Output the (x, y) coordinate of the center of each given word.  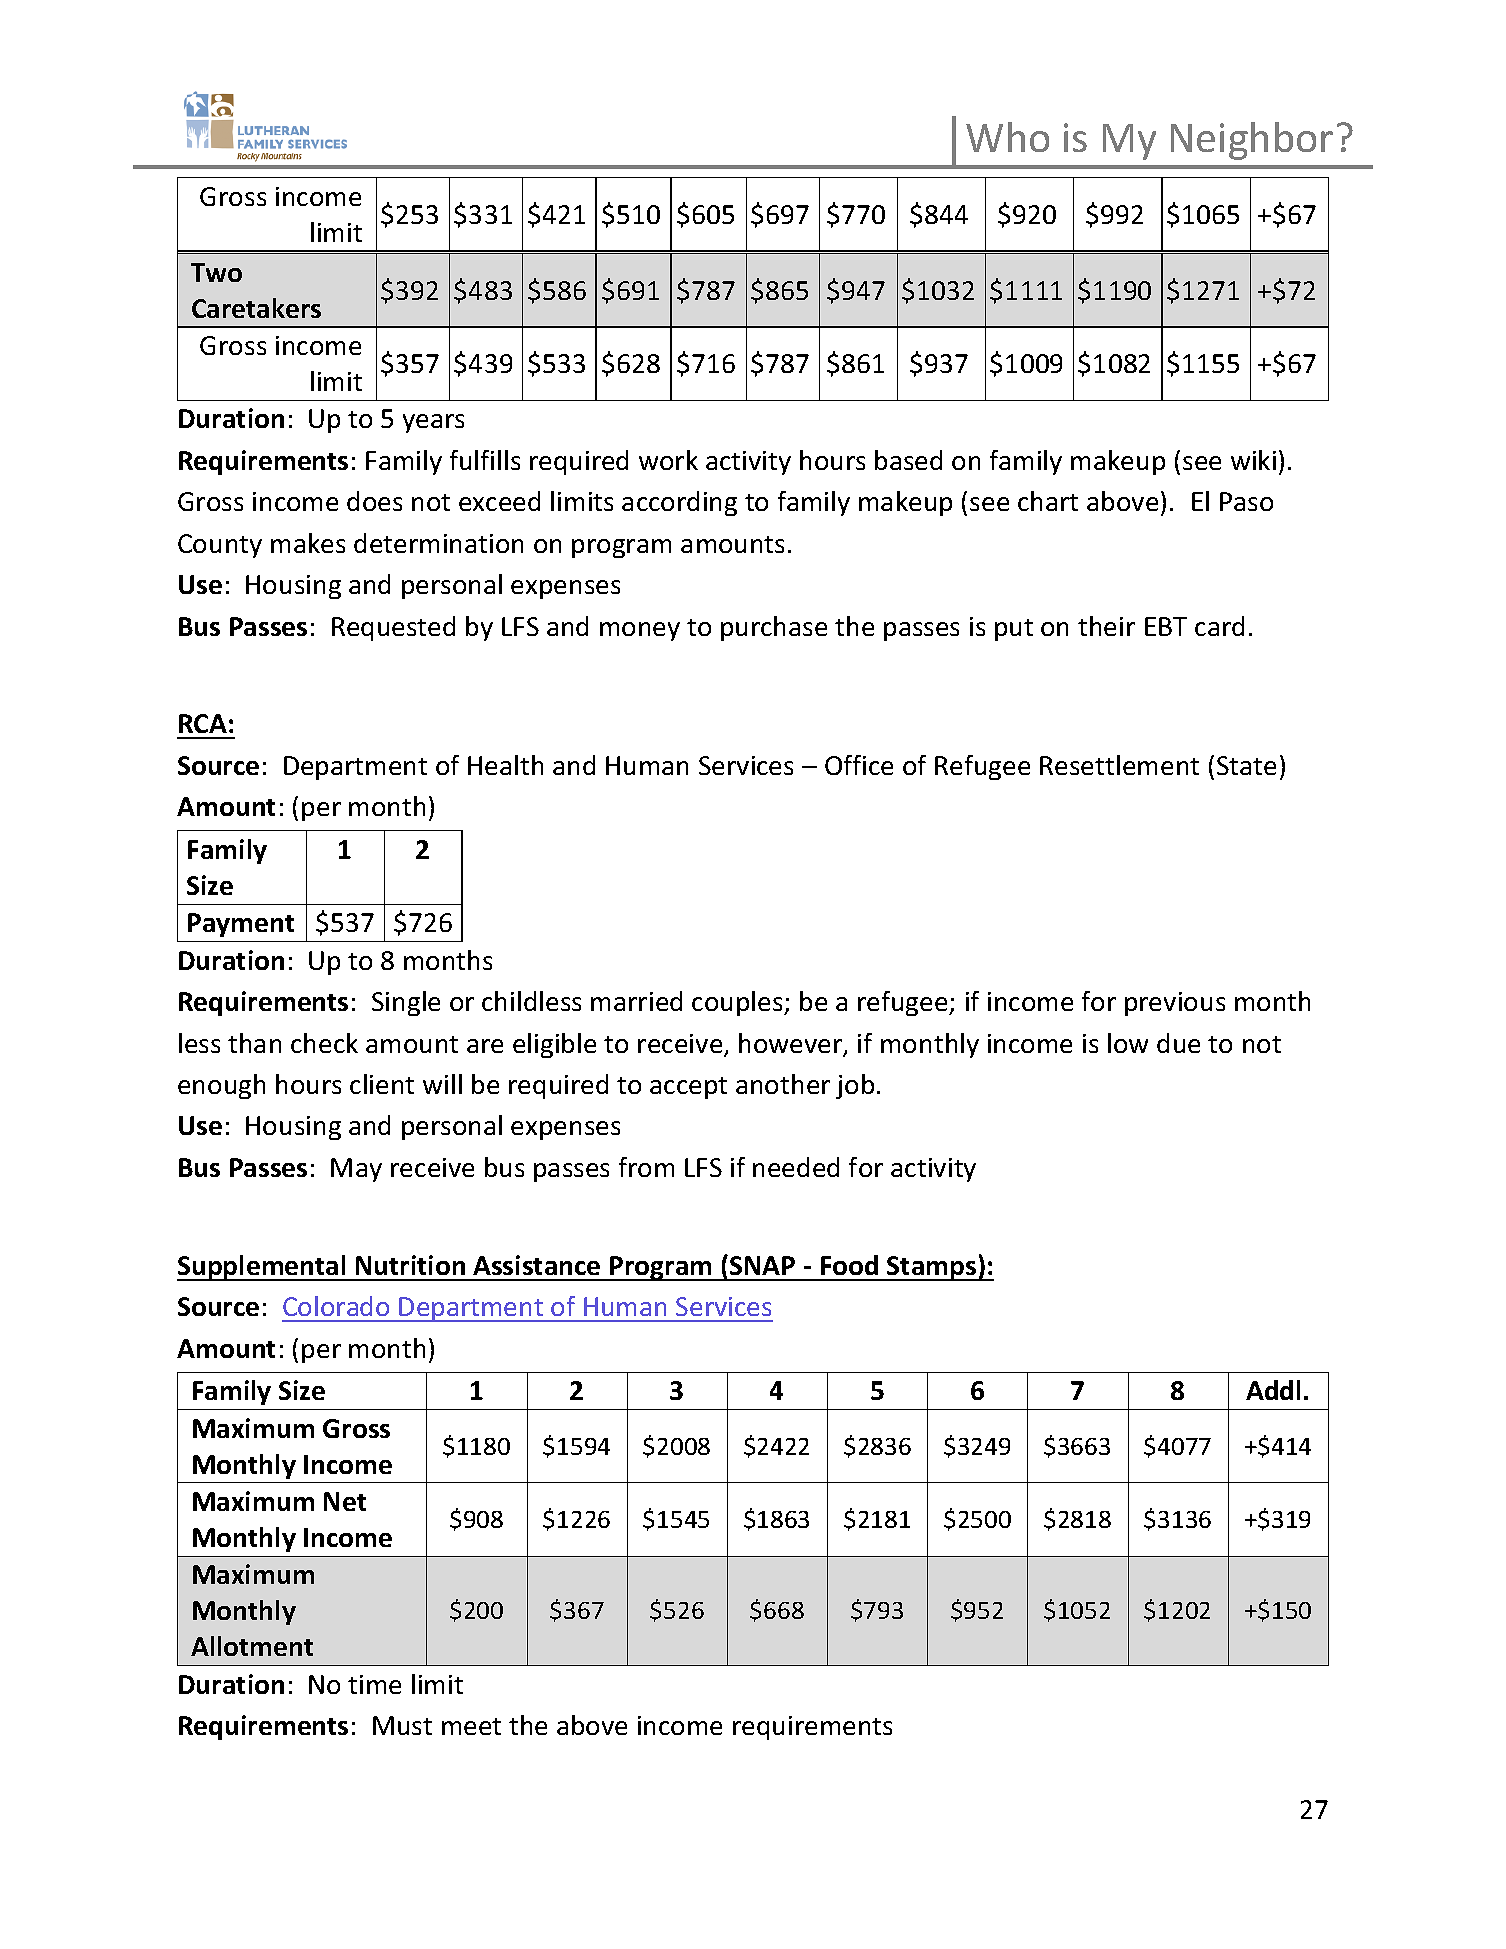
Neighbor (1252, 141)
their (1106, 626)
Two (216, 272)
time (374, 1684)
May (356, 1170)
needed (796, 1167)
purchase (774, 628)
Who (1007, 137)
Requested (393, 628)
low (1128, 1043)
